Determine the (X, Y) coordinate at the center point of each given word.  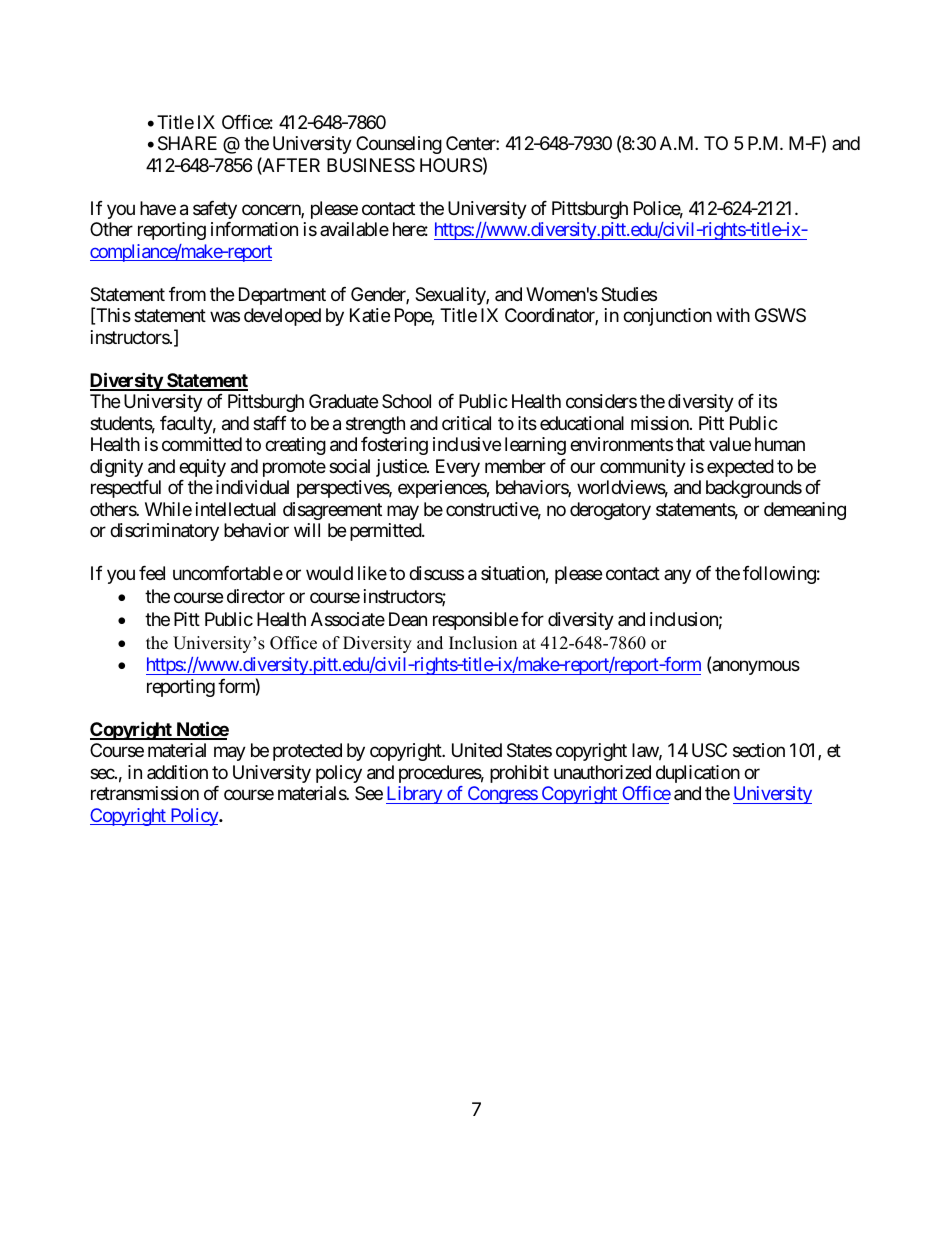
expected (740, 468)
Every (458, 468)
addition (177, 772)
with (733, 315)
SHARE (187, 143)
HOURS (451, 165)
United (477, 750)
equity (202, 468)
